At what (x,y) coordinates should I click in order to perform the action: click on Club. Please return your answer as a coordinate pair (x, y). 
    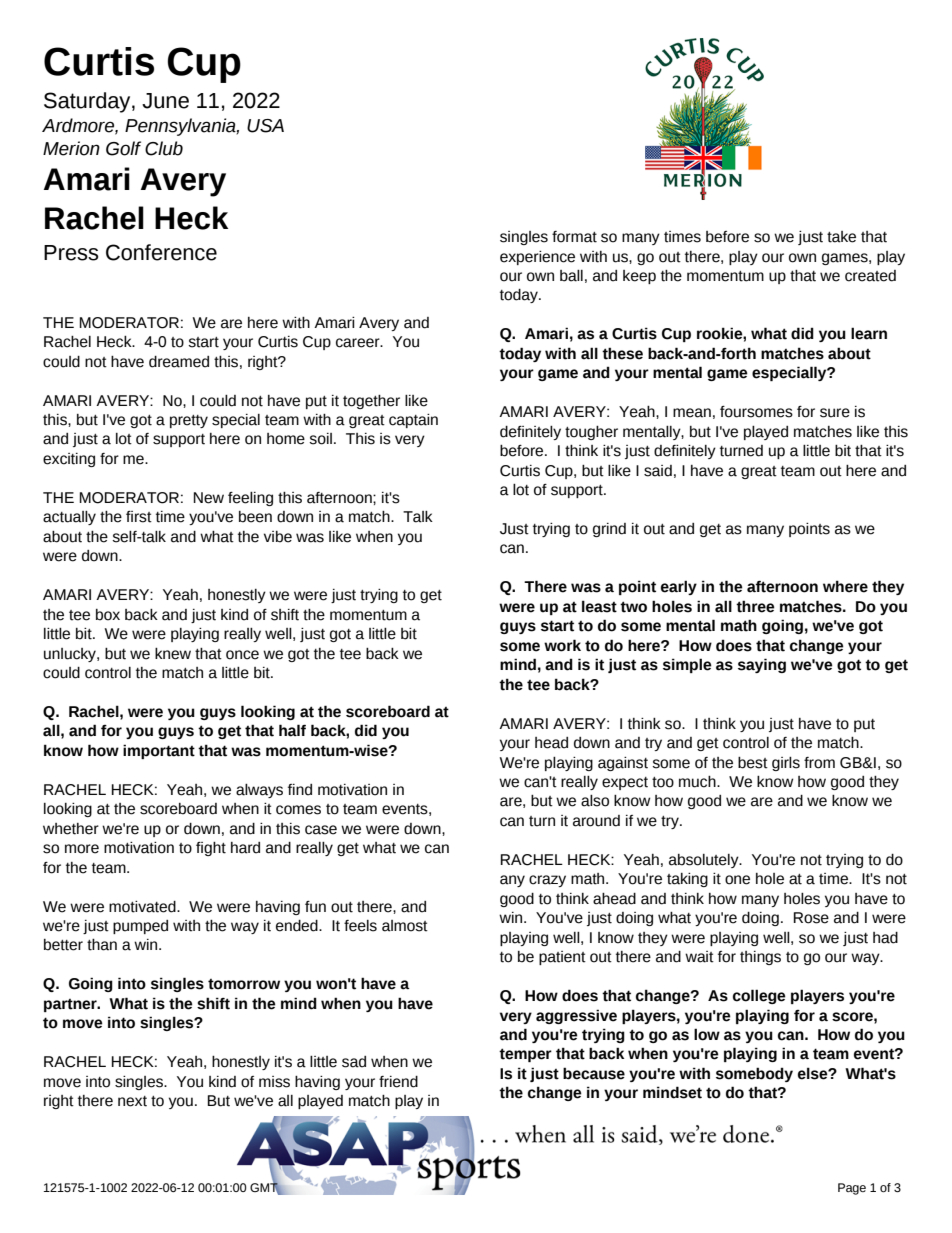
    Looking at the image, I should click on (164, 148).
